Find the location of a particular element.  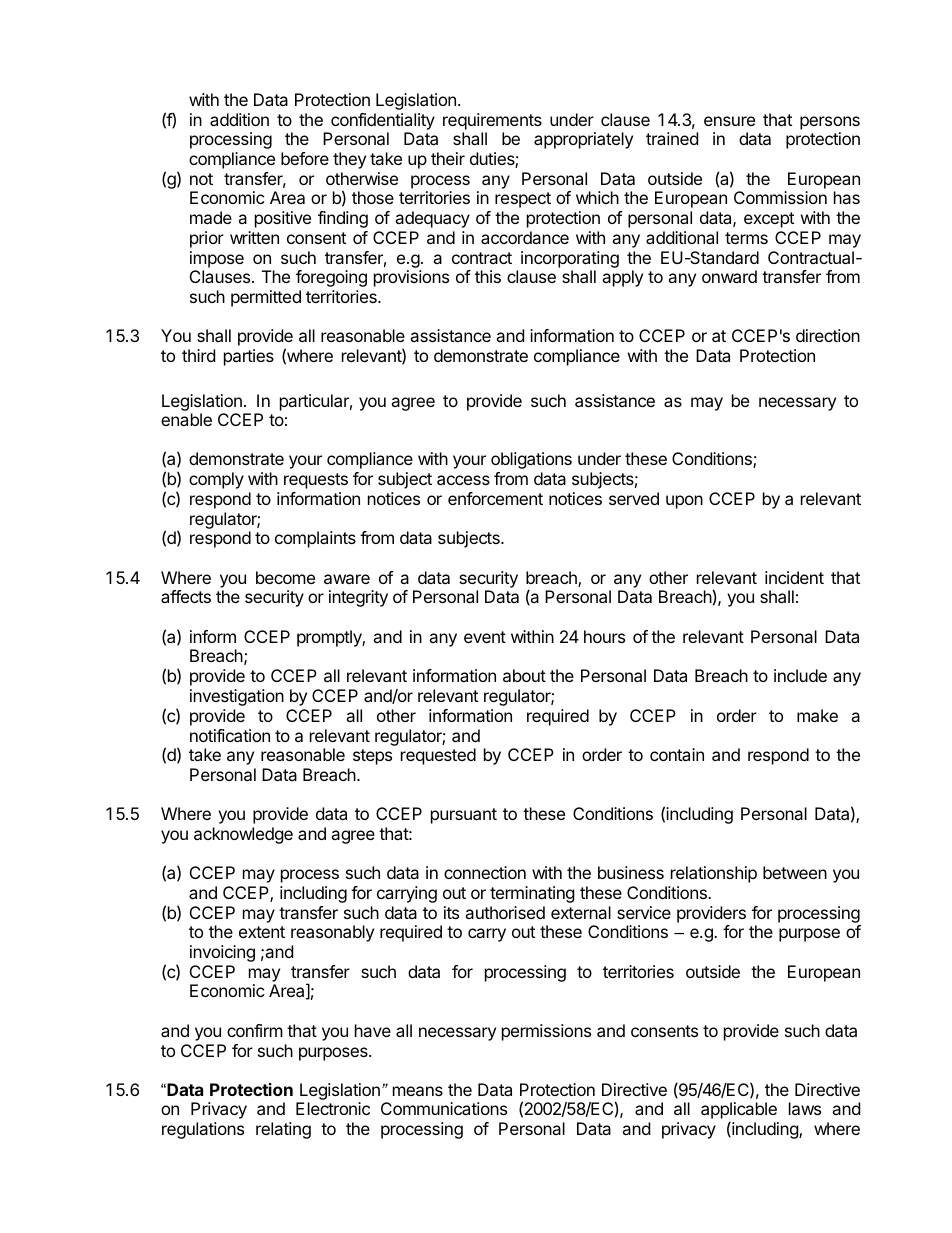

Communications is located at coordinates (444, 1108).
